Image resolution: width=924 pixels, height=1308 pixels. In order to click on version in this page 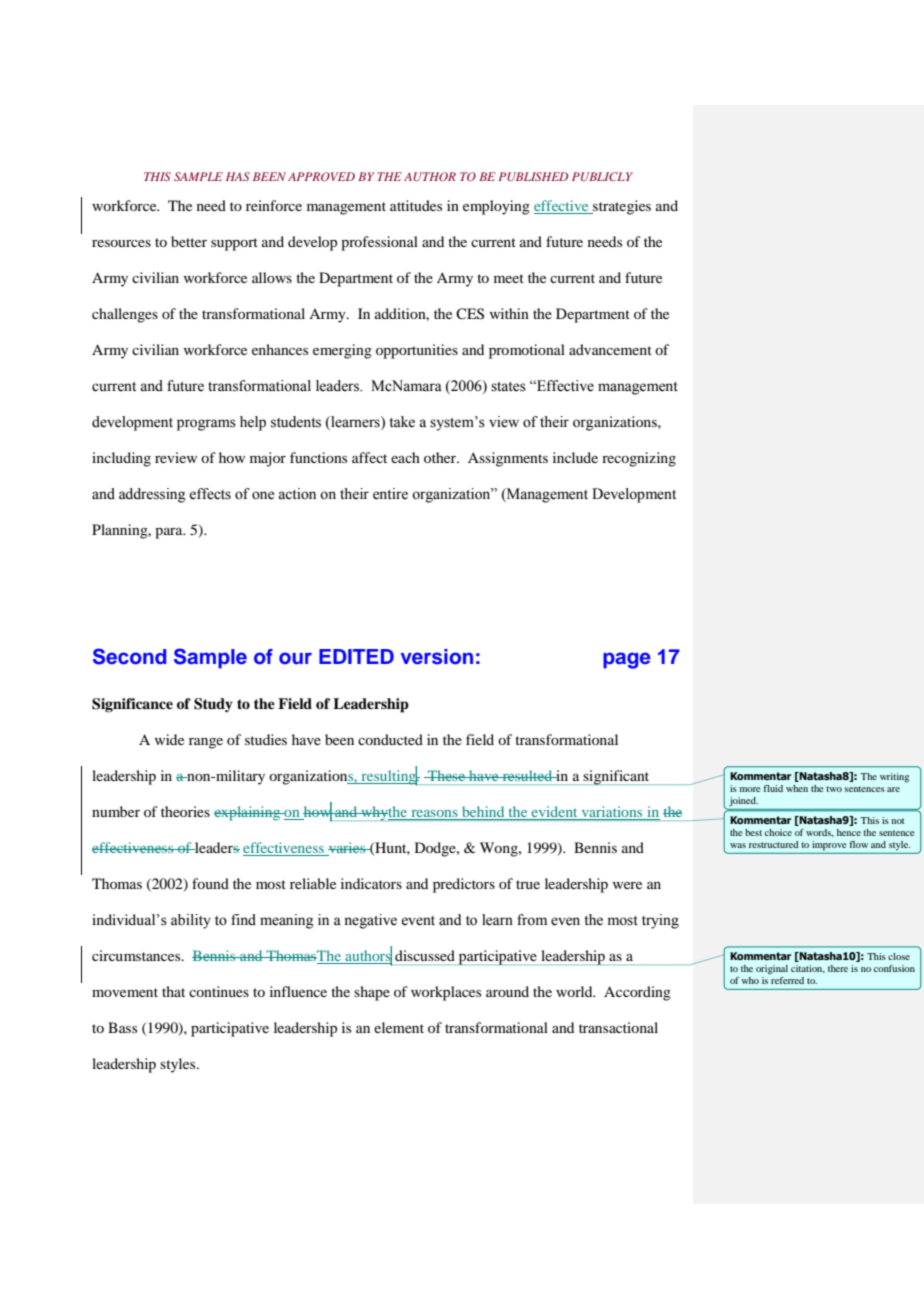, I will do `click(437, 657)`.
